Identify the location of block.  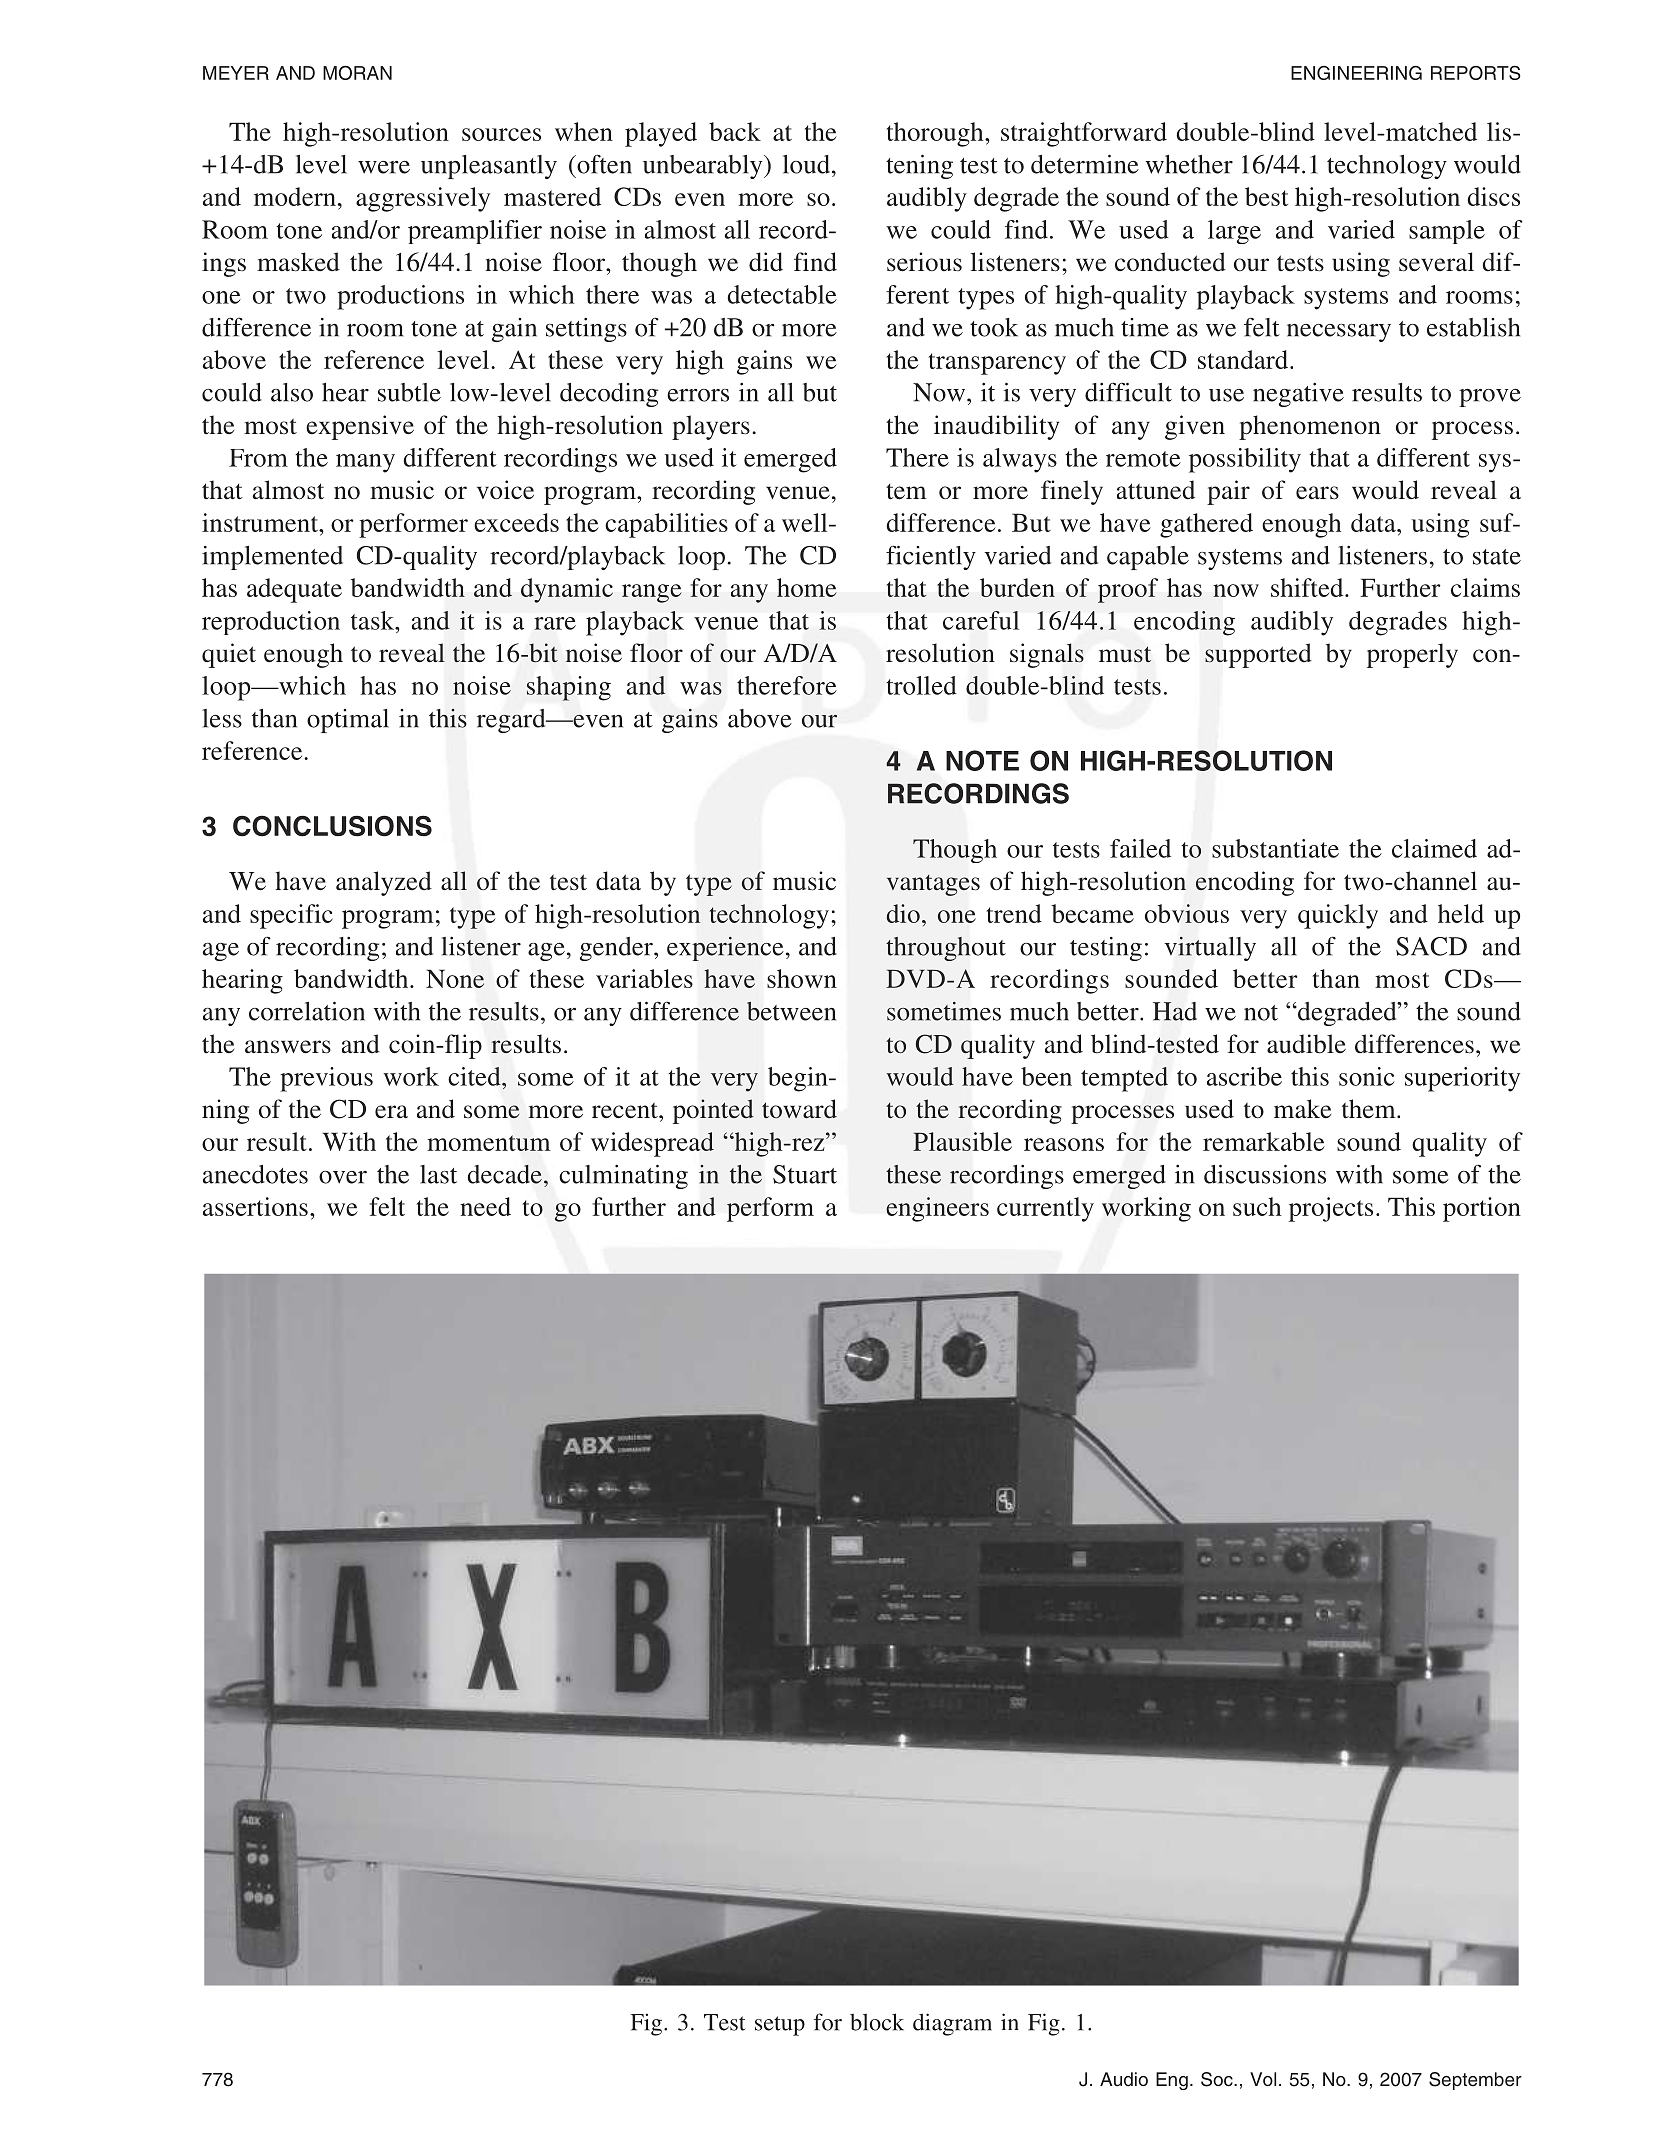
(877, 2022).
